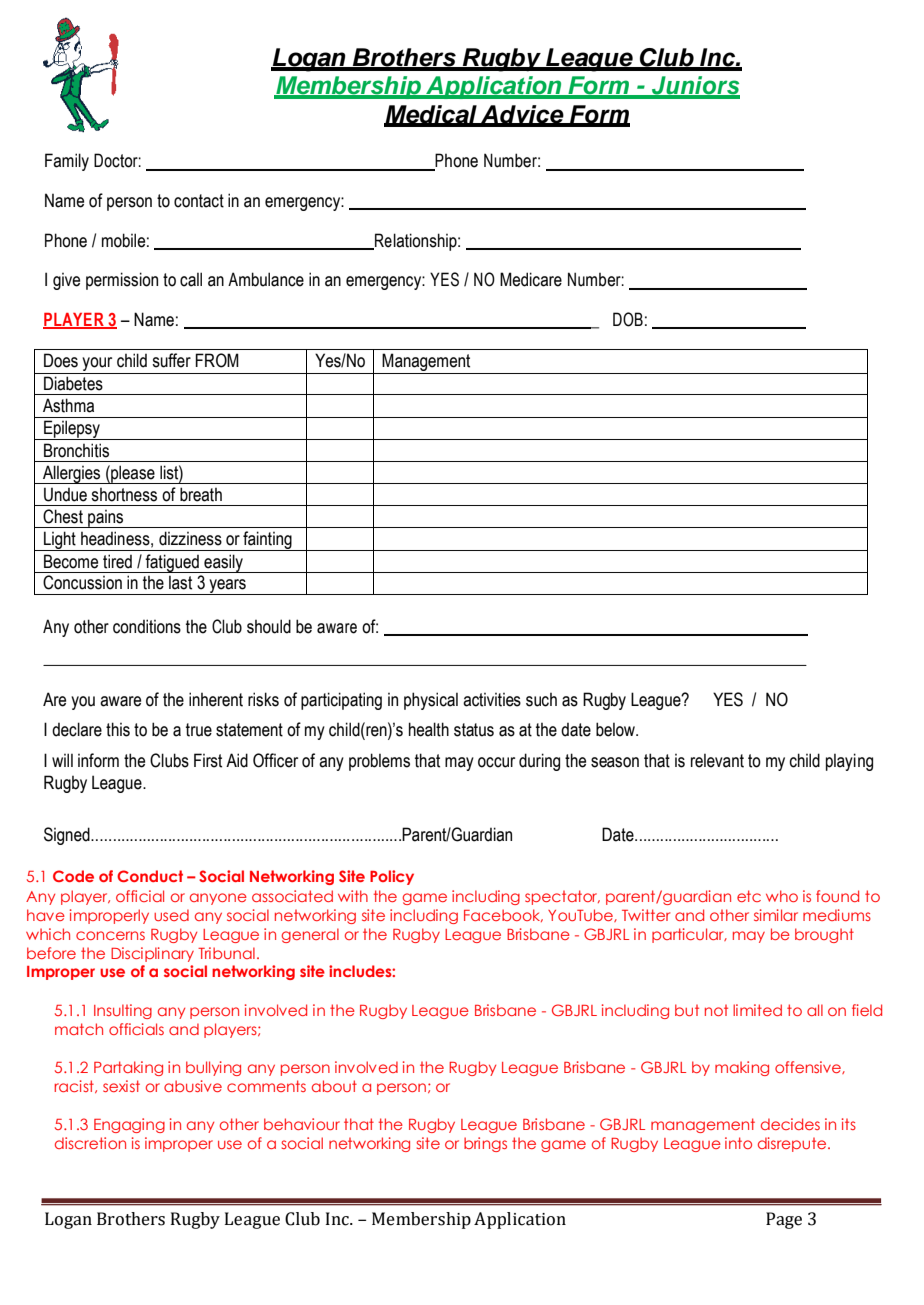 This page has height=1305, width=924. Describe the element at coordinates (616, 729) in the page. I see `below` at that location.
